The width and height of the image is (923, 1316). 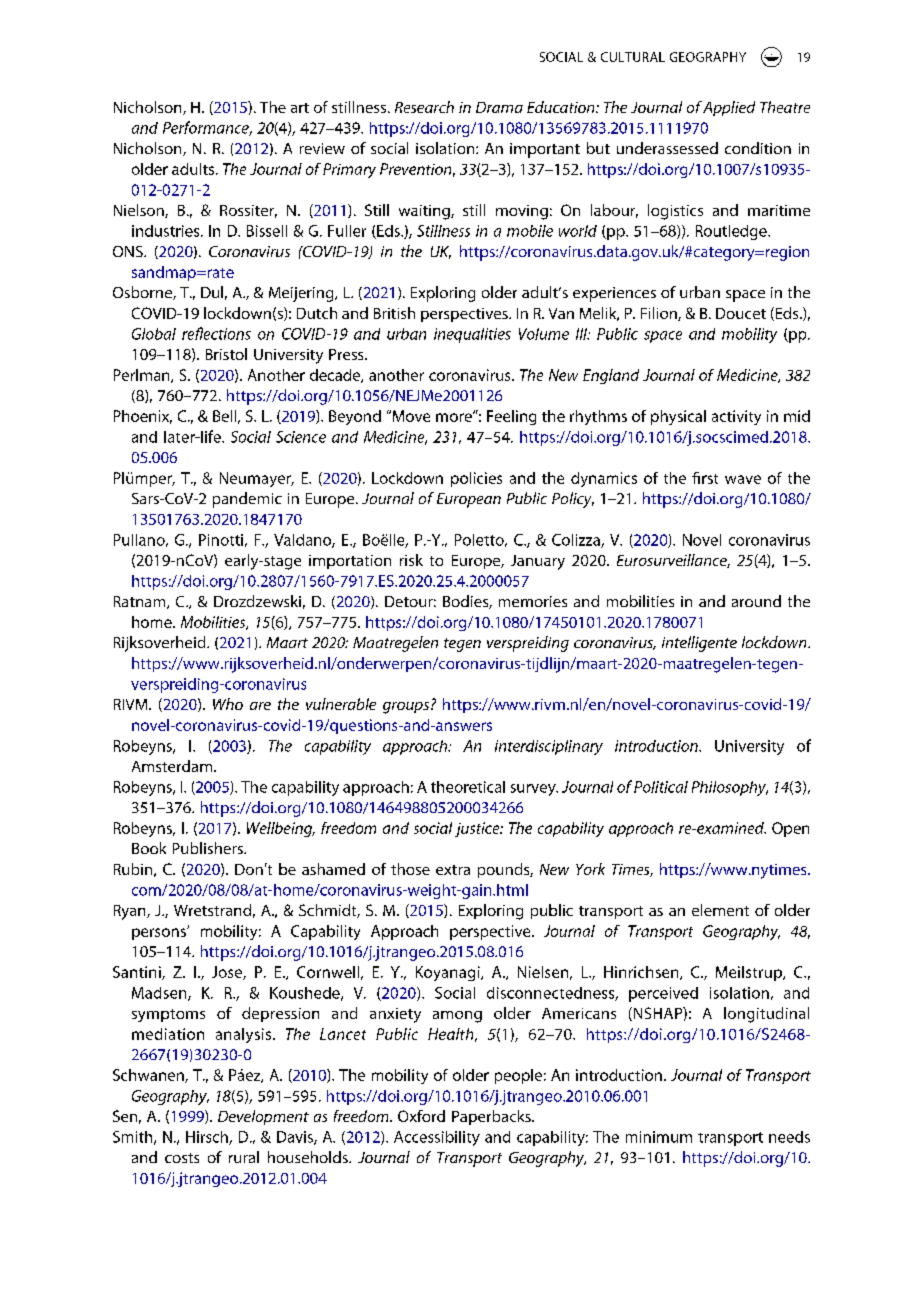 I want to click on Who, so click(x=228, y=704).
